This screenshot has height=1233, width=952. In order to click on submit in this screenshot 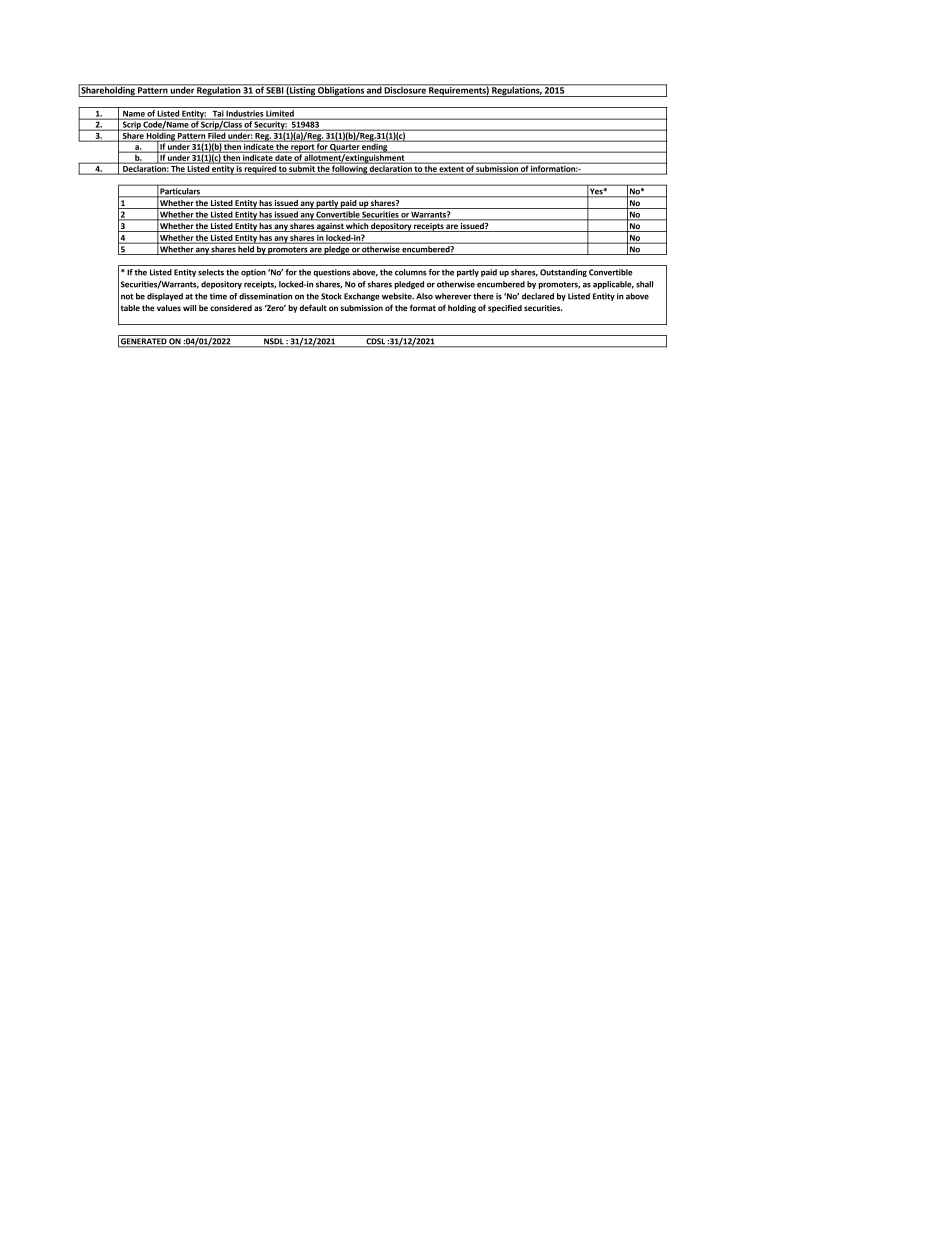, I will do `click(302, 167)`.
